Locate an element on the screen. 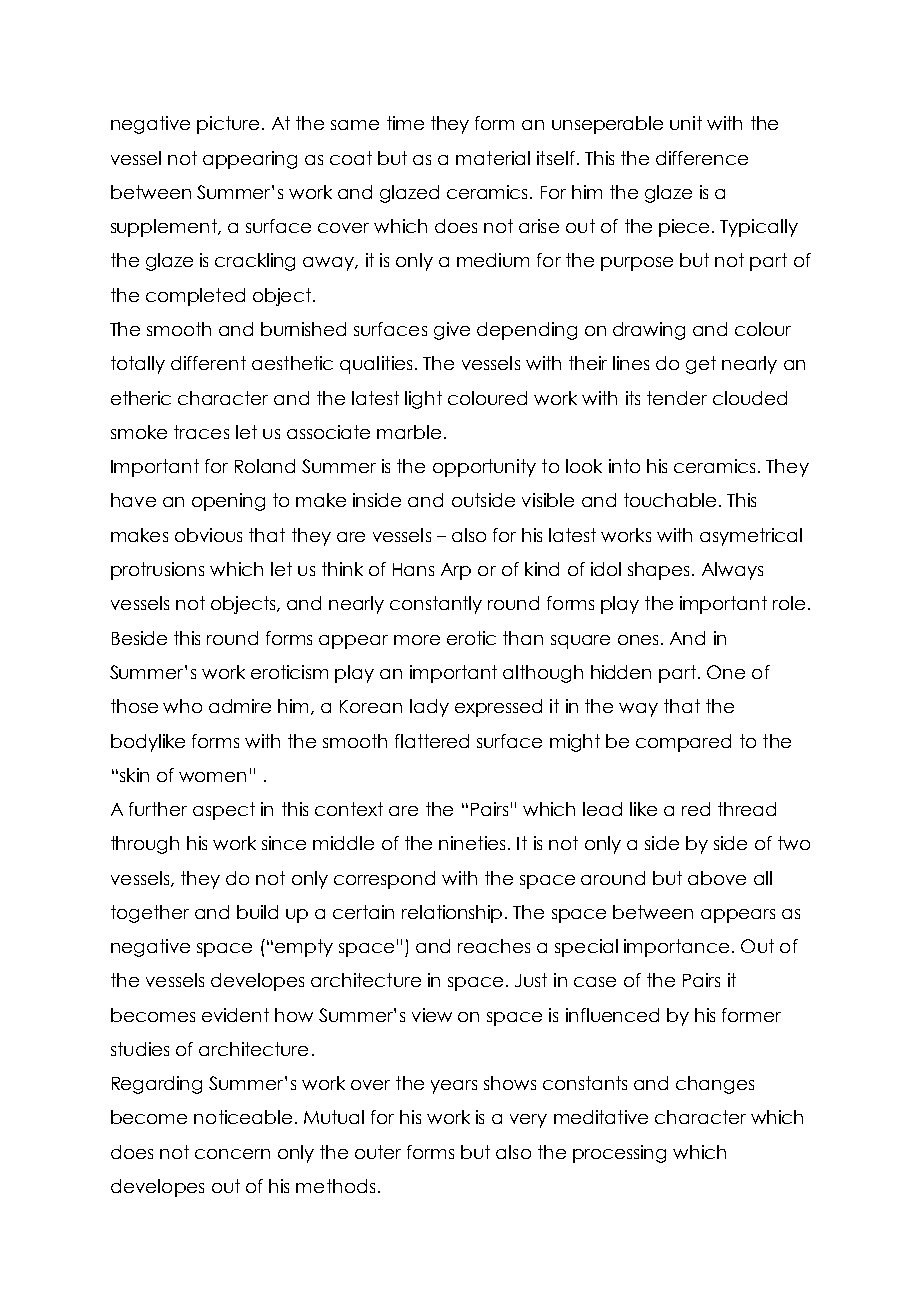 This screenshot has height=1308, width=924. light is located at coordinates (423, 400).
